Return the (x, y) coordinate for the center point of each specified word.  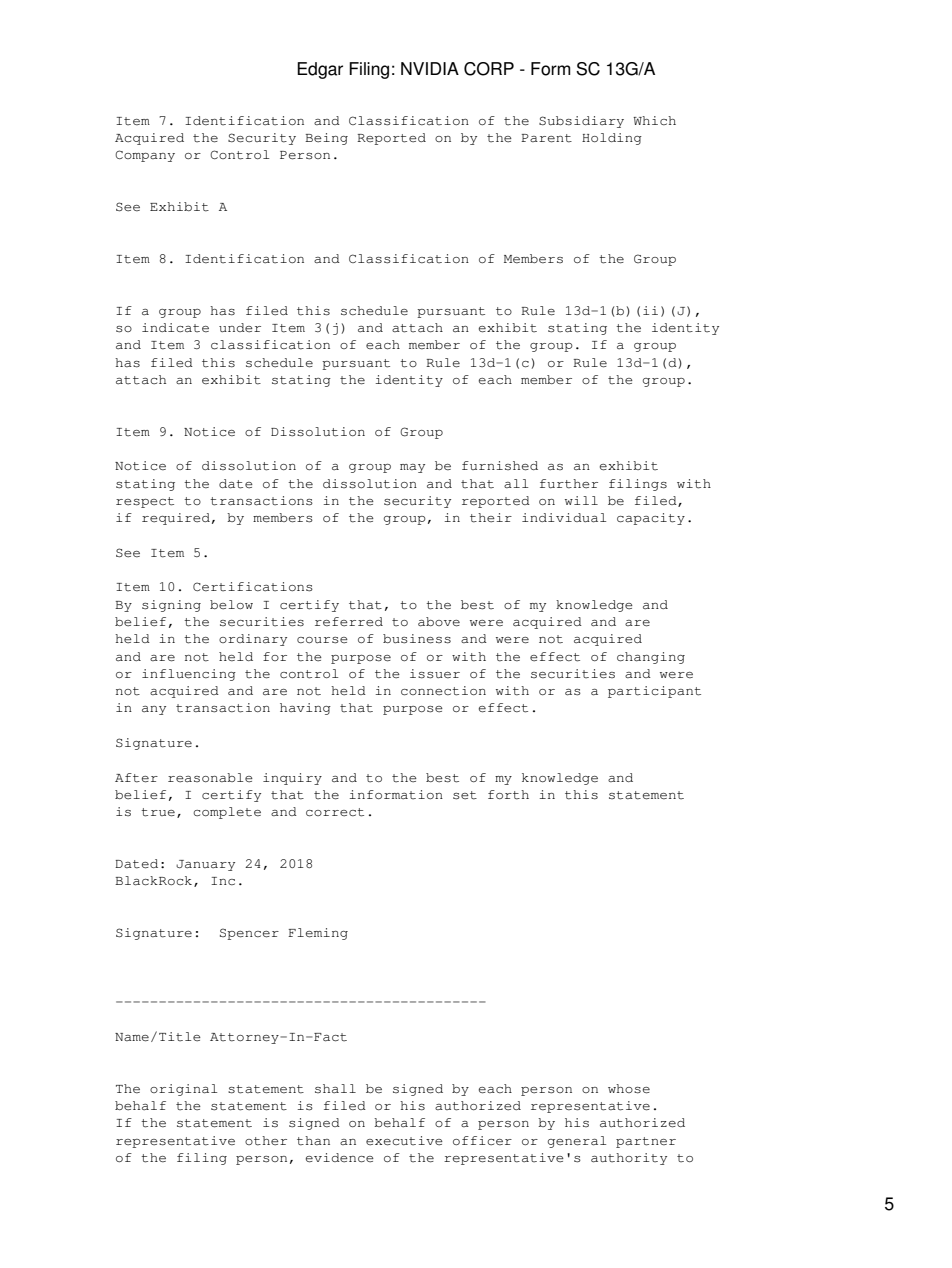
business (417, 639)
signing (171, 606)
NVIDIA (430, 68)
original (183, 1090)
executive (404, 1141)
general (577, 1142)
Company (145, 156)
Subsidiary (581, 122)
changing (651, 658)
